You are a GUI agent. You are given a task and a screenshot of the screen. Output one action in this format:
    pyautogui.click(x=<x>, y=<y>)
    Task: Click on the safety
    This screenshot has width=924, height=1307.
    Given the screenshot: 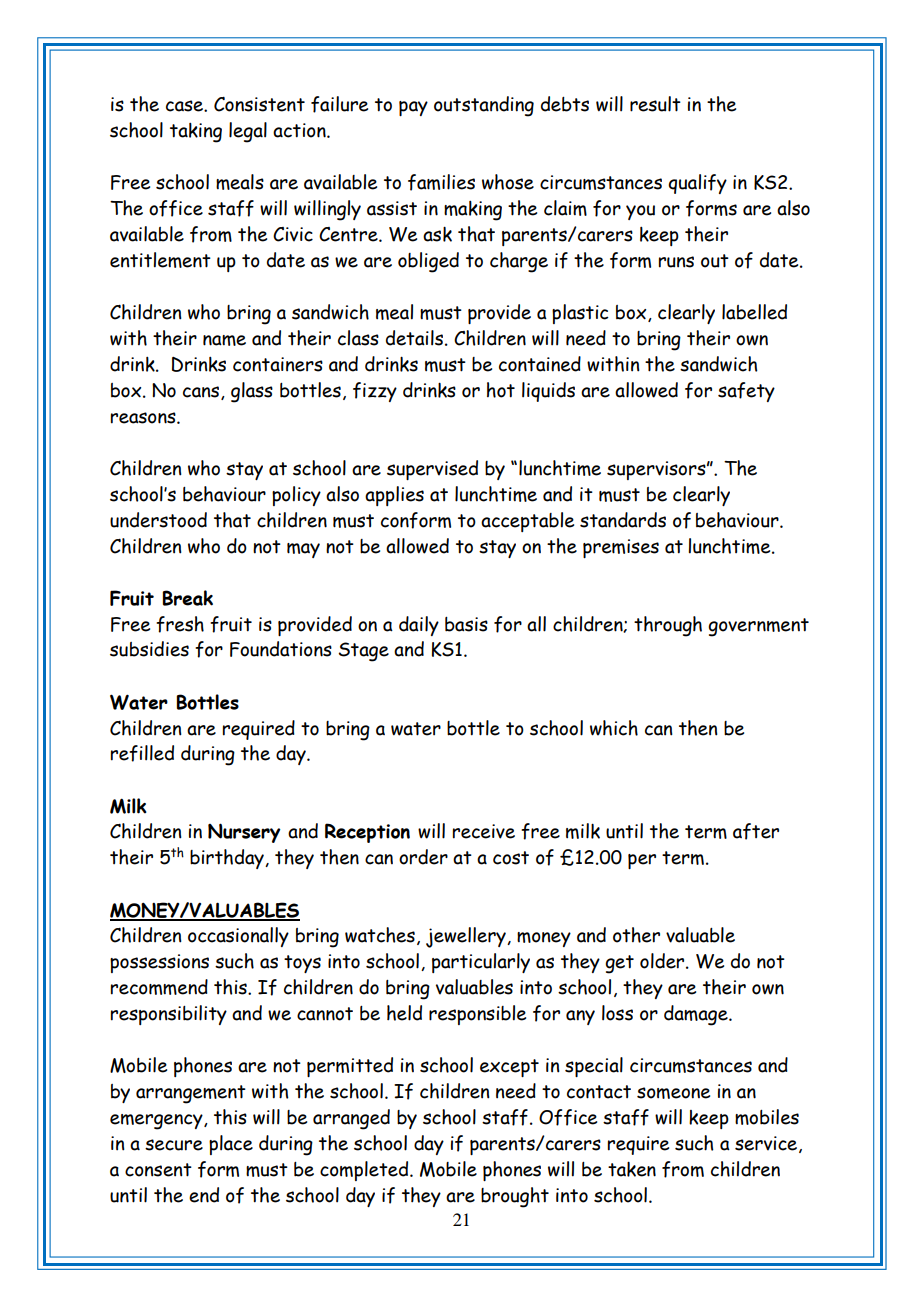 What is the action you would take?
    pyautogui.click(x=746, y=392)
